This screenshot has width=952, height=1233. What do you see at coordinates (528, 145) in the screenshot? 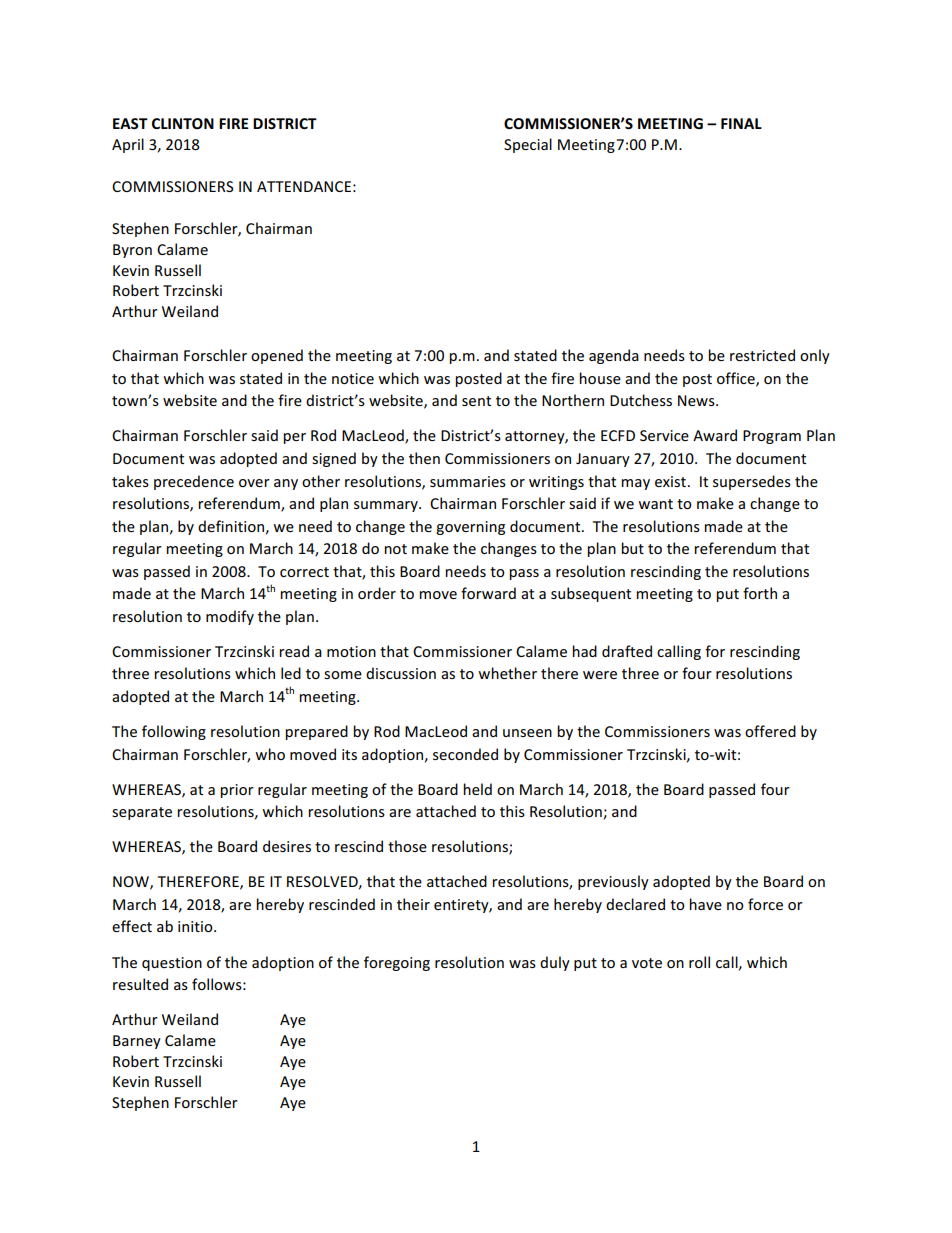
I see `Special` at bounding box center [528, 145].
